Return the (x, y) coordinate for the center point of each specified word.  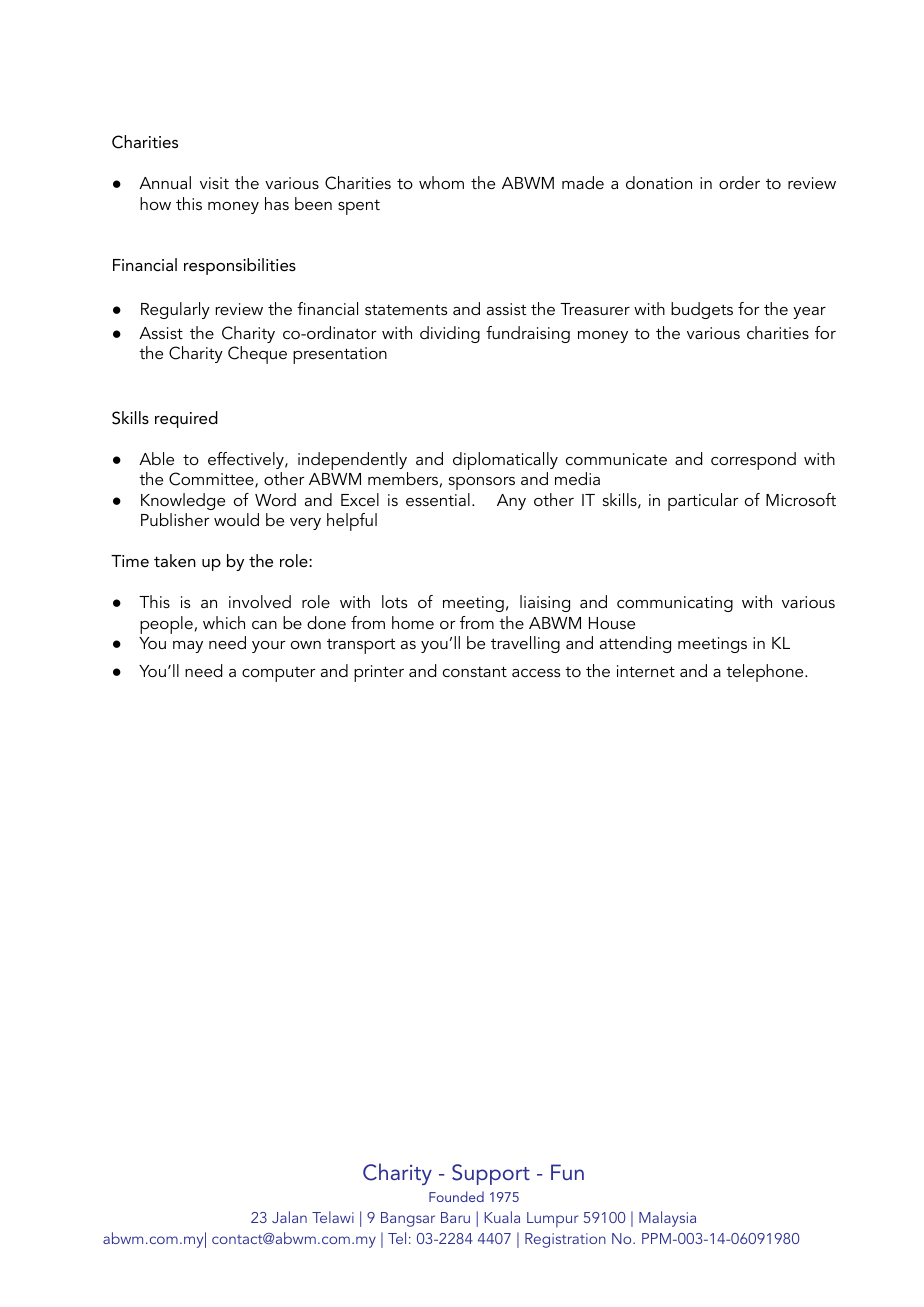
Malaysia (667, 1219)
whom (441, 182)
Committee (212, 480)
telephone (766, 673)
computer (279, 674)
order (739, 182)
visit (214, 183)
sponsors (482, 483)
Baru (455, 1217)
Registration (565, 1240)
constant (475, 671)
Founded (456, 1196)
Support (491, 1174)
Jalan (289, 1217)
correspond (753, 461)
